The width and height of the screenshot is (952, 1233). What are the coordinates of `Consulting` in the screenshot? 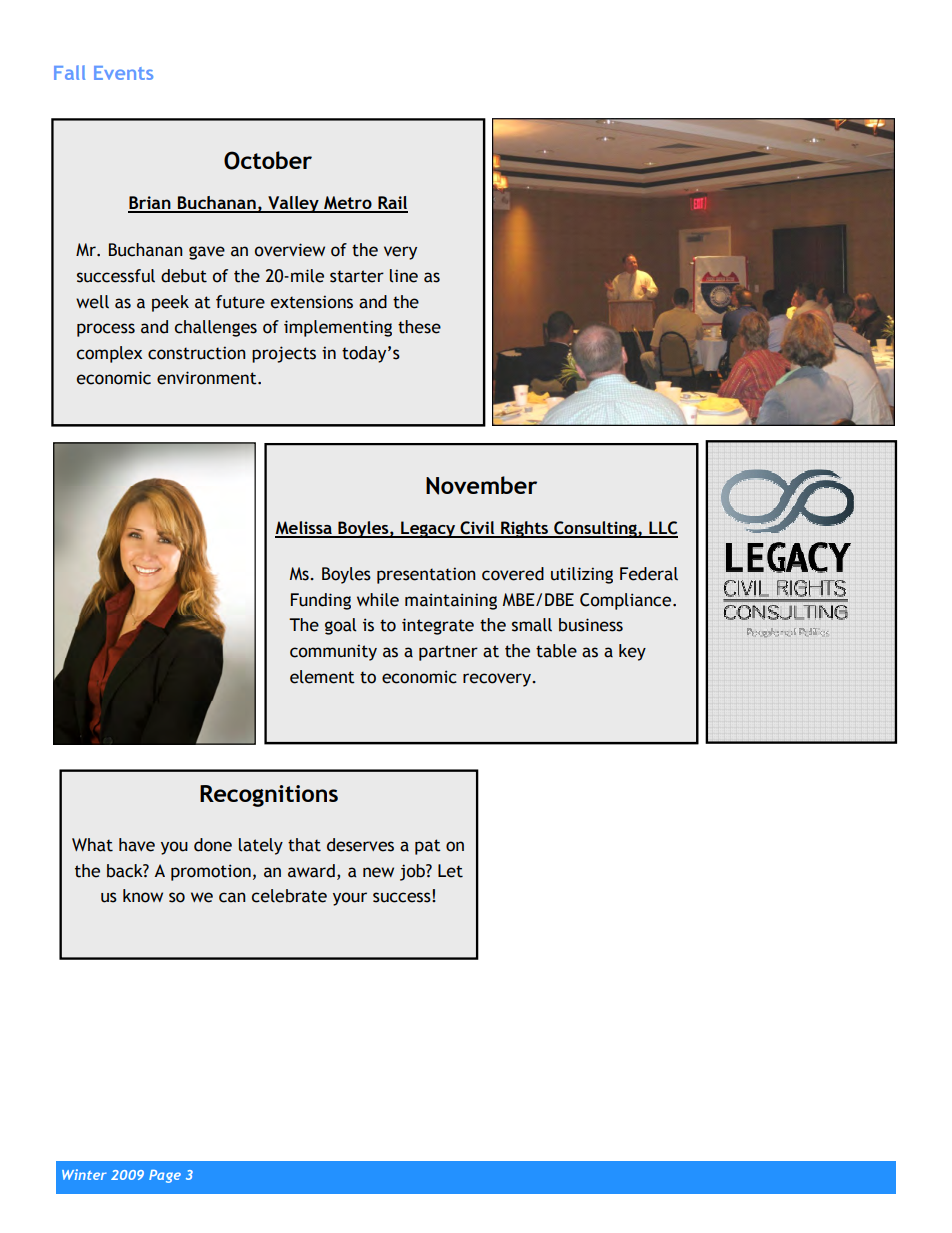 It's located at (595, 529).
